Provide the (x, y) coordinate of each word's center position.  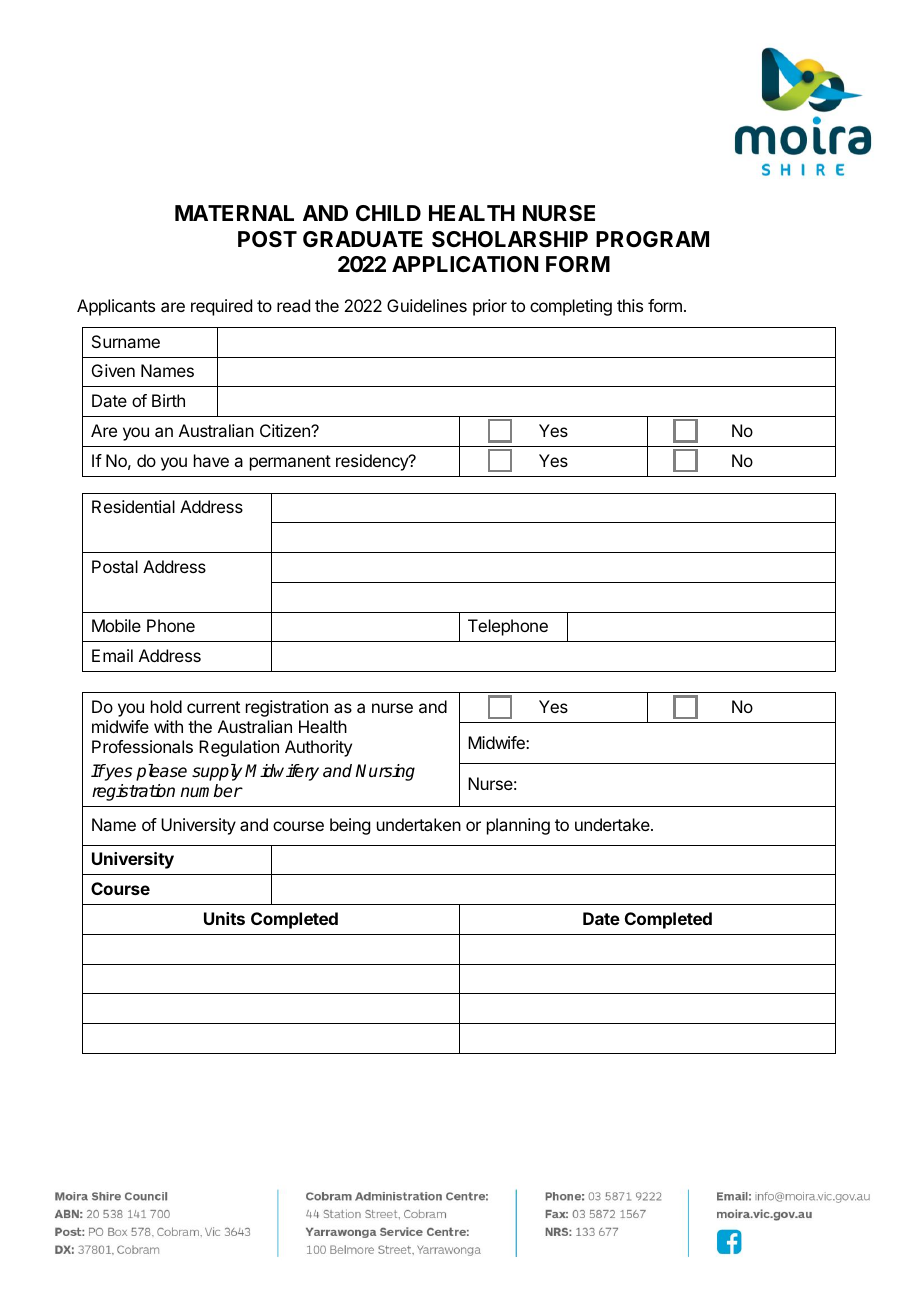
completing (571, 307)
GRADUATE (363, 239)
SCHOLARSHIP (510, 239)
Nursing (385, 772)
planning (518, 826)
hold (166, 706)
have (211, 460)
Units (224, 918)
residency (373, 462)
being (350, 826)
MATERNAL (234, 213)
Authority (318, 748)
